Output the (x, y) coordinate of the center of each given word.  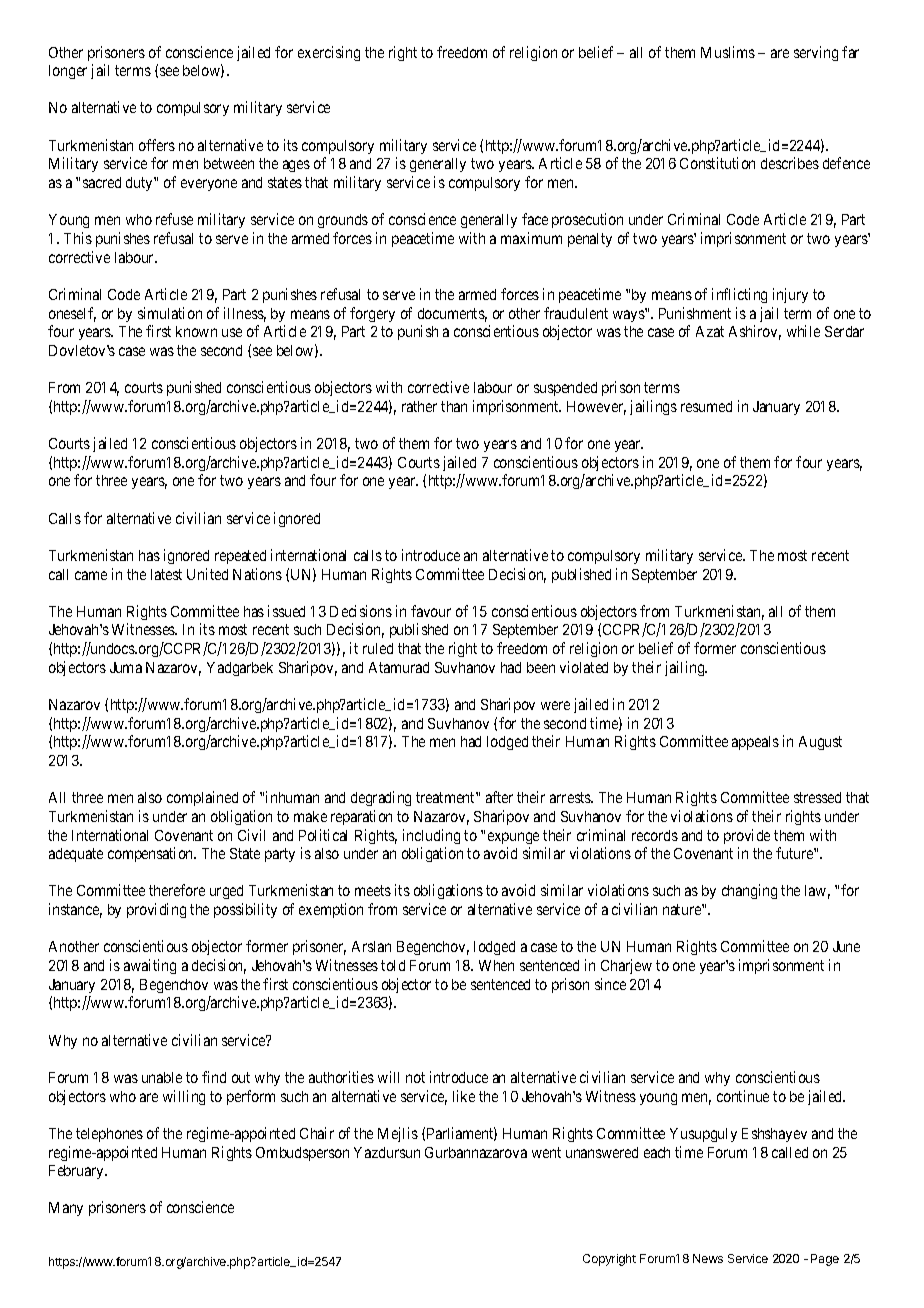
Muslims (728, 52)
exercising (329, 53)
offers (157, 145)
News (708, 1258)
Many (66, 1209)
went (546, 1152)
